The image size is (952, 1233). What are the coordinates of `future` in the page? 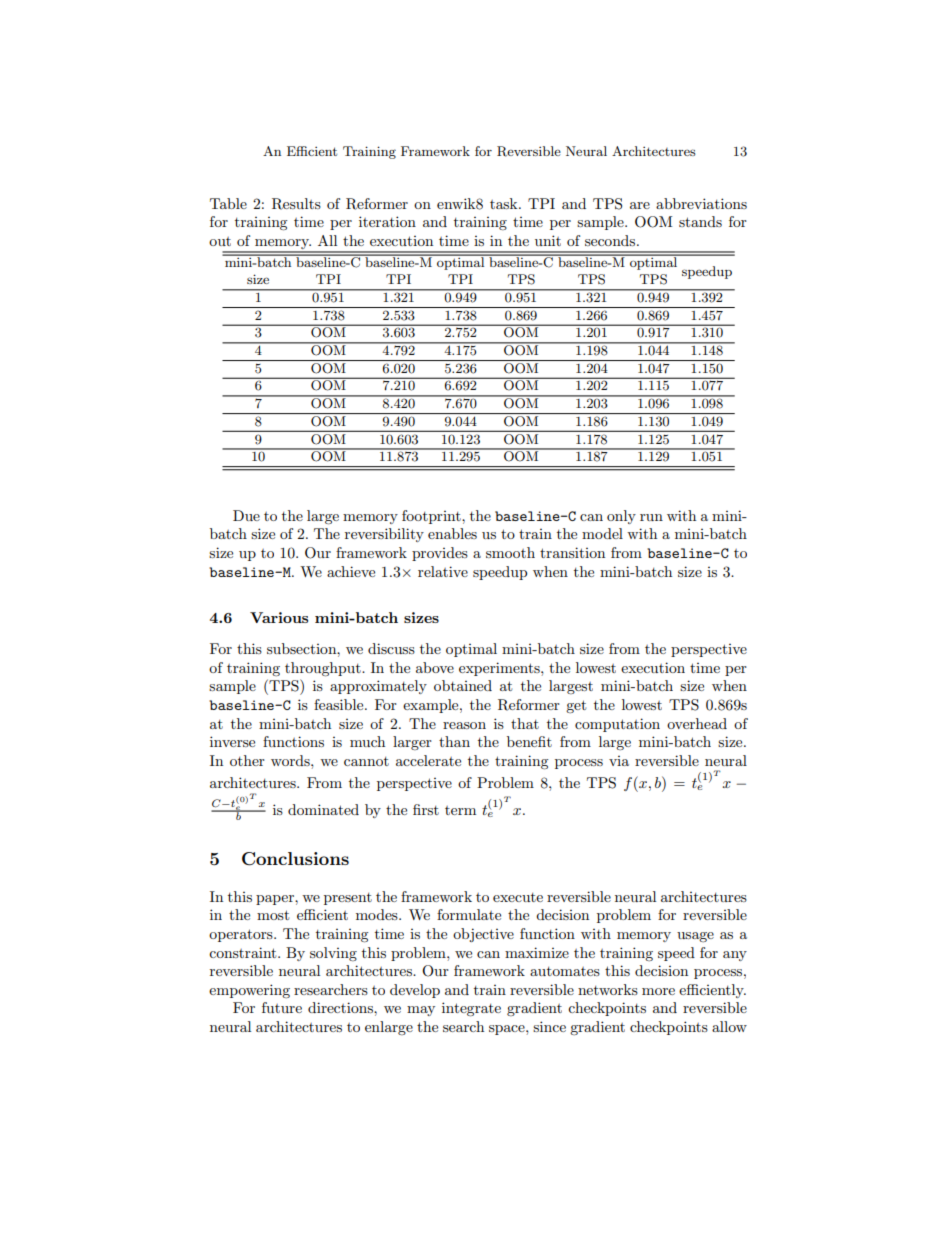 It's located at (282, 1007).
